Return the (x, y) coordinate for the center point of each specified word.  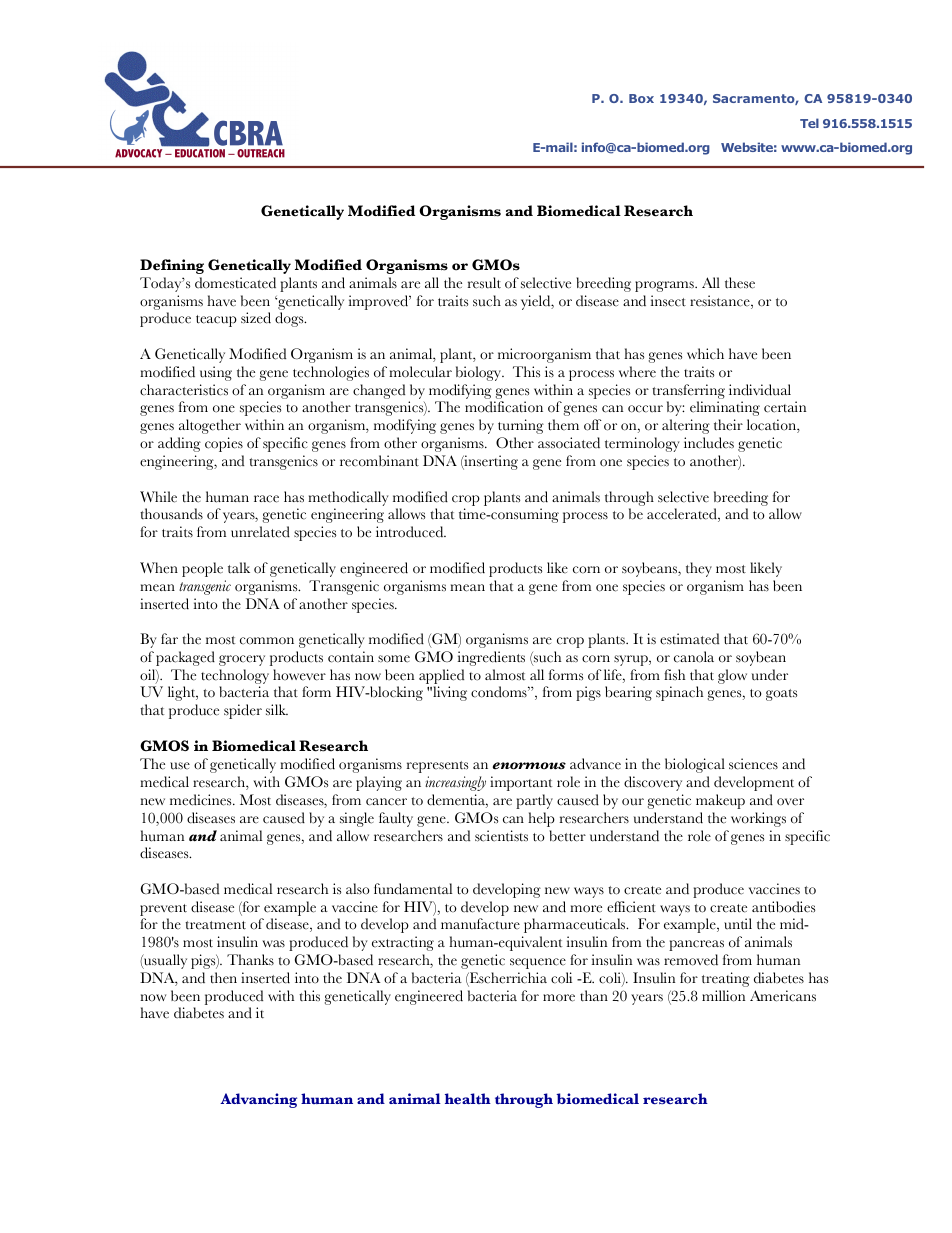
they (699, 569)
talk (239, 568)
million (723, 996)
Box (641, 98)
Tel (809, 123)
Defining (172, 266)
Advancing (258, 1100)
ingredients (491, 658)
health (468, 1098)
